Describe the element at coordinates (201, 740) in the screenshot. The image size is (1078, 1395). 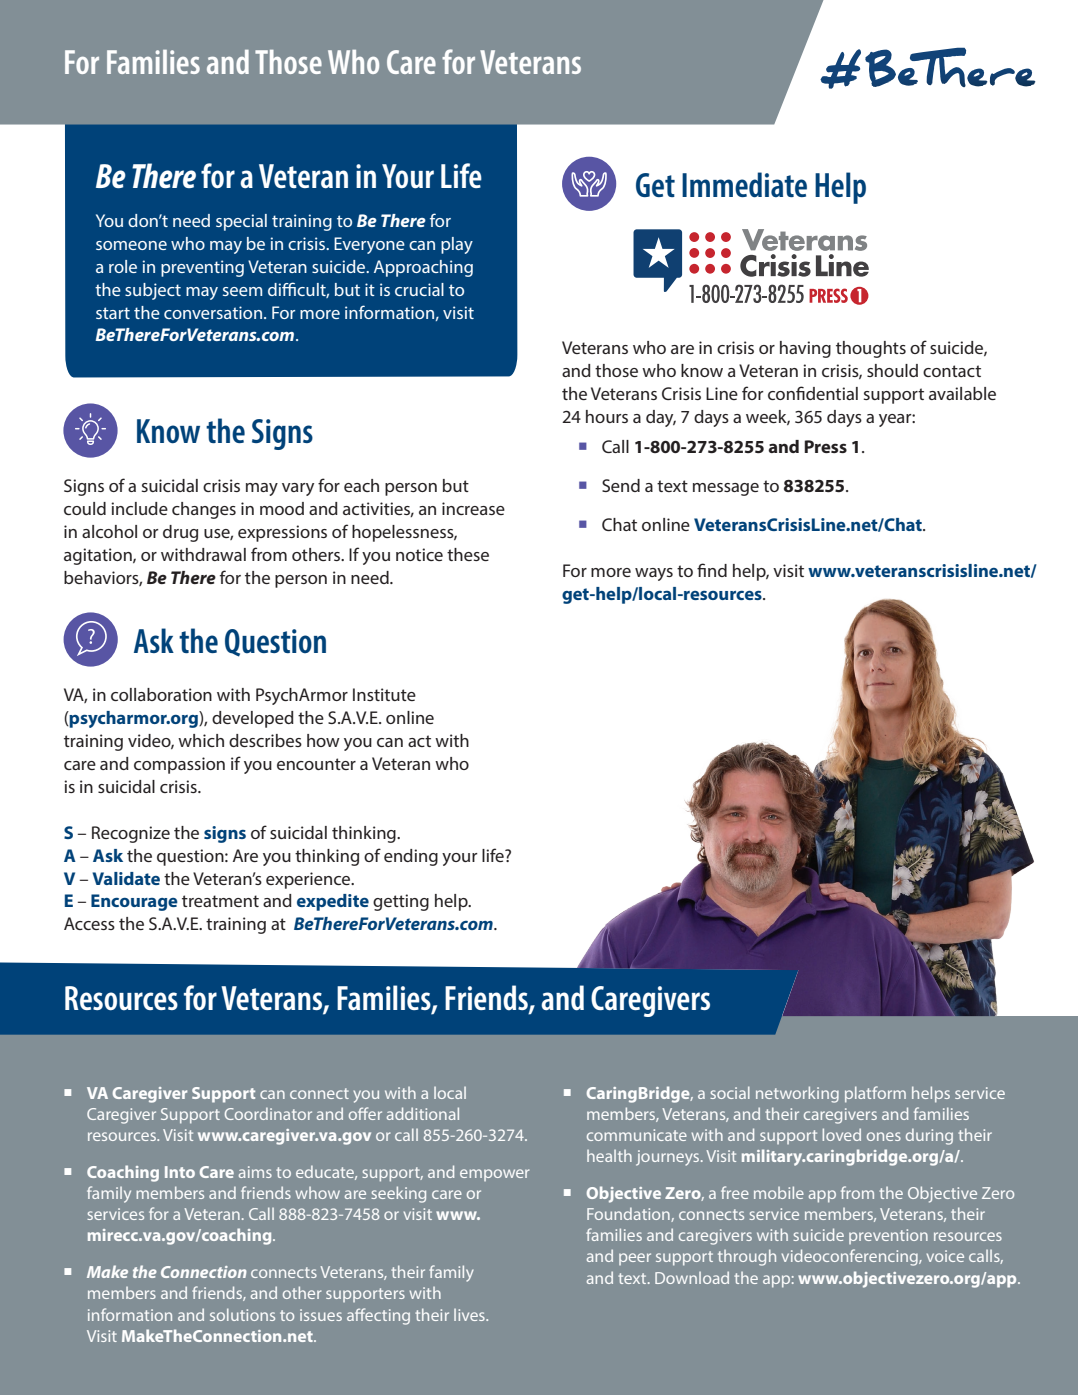
I see `which` at that location.
